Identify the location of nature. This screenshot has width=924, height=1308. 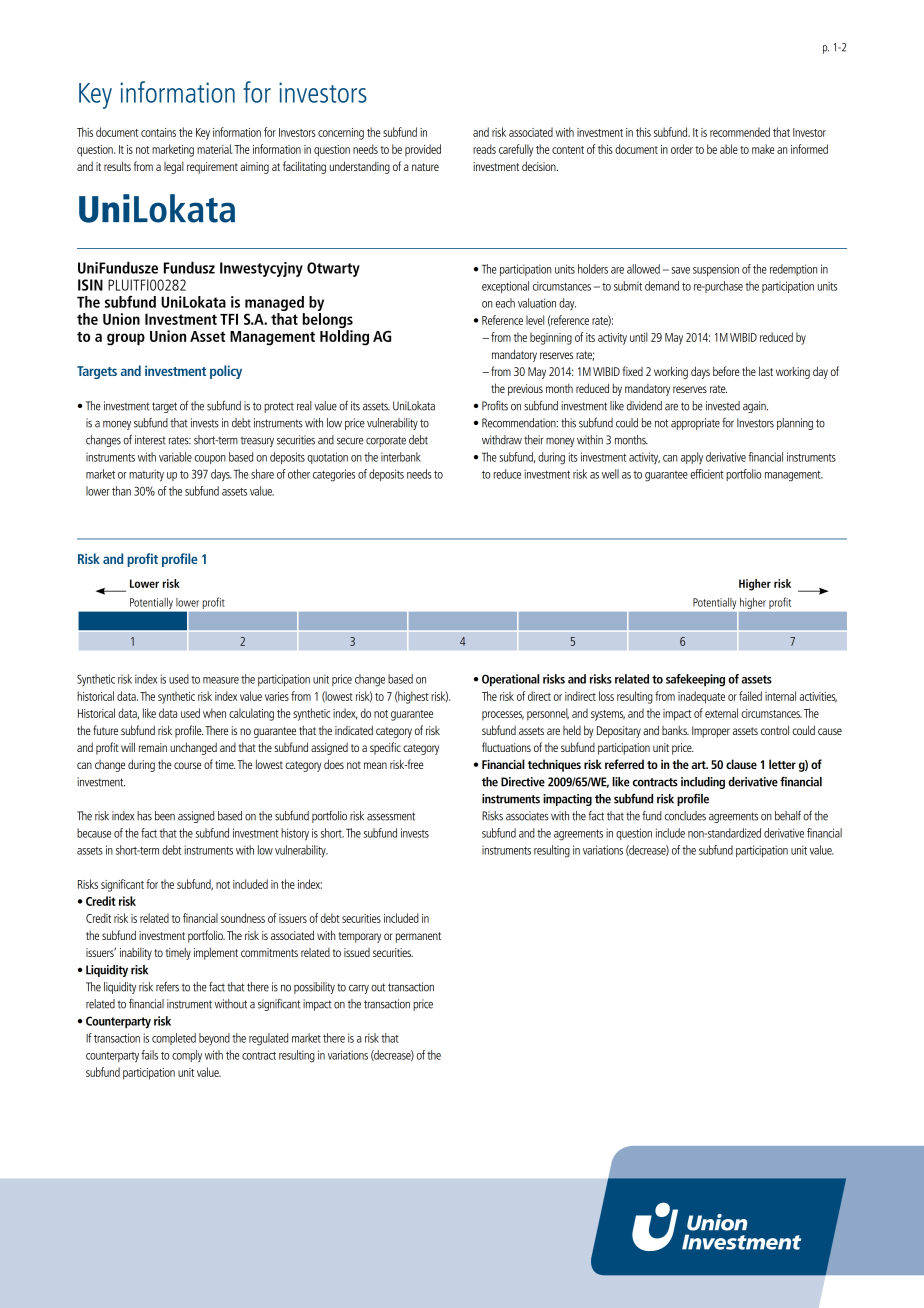
(425, 167).
